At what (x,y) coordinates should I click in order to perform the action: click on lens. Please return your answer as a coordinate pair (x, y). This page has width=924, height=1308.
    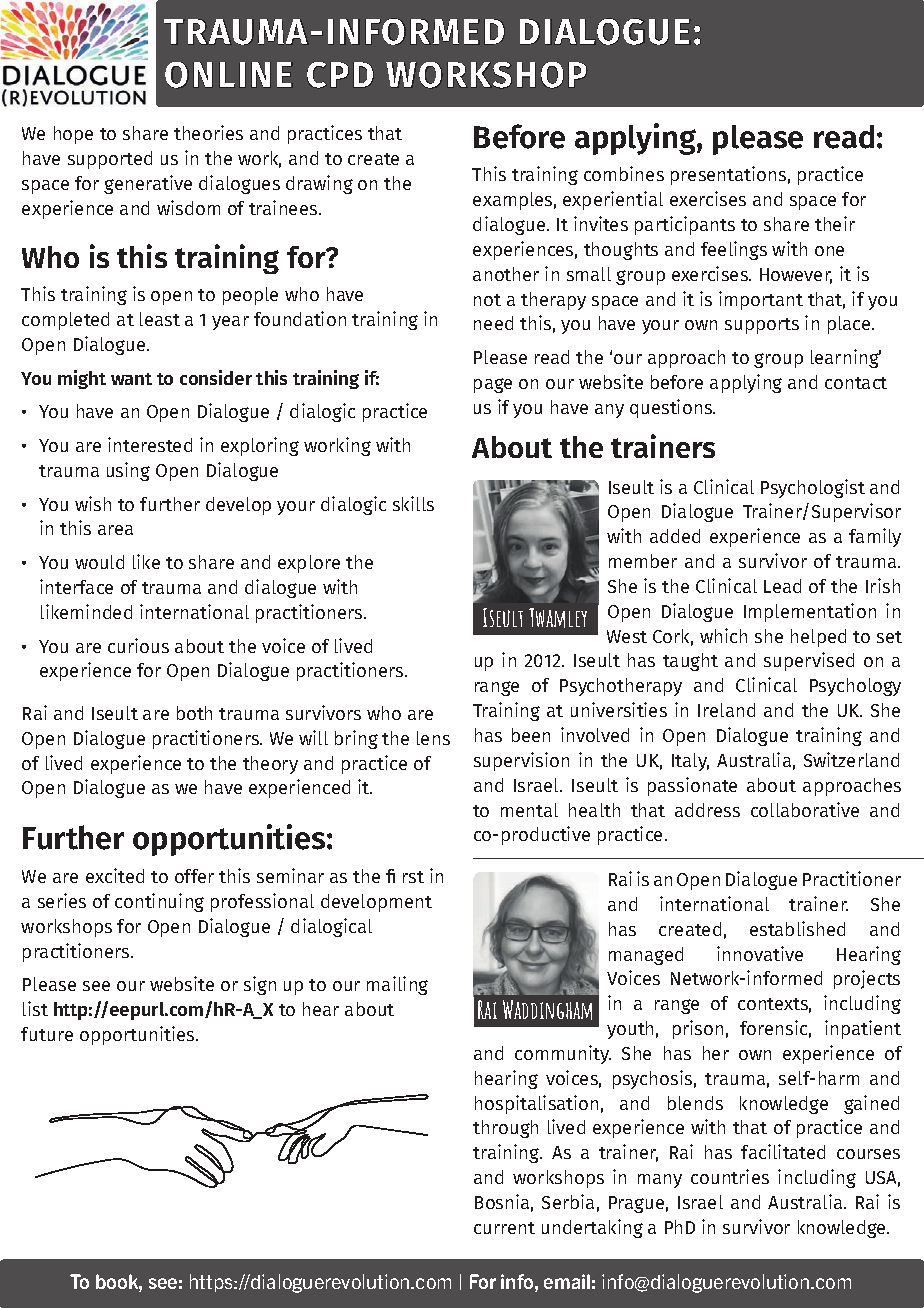
    Looking at the image, I should click on (433, 738).
